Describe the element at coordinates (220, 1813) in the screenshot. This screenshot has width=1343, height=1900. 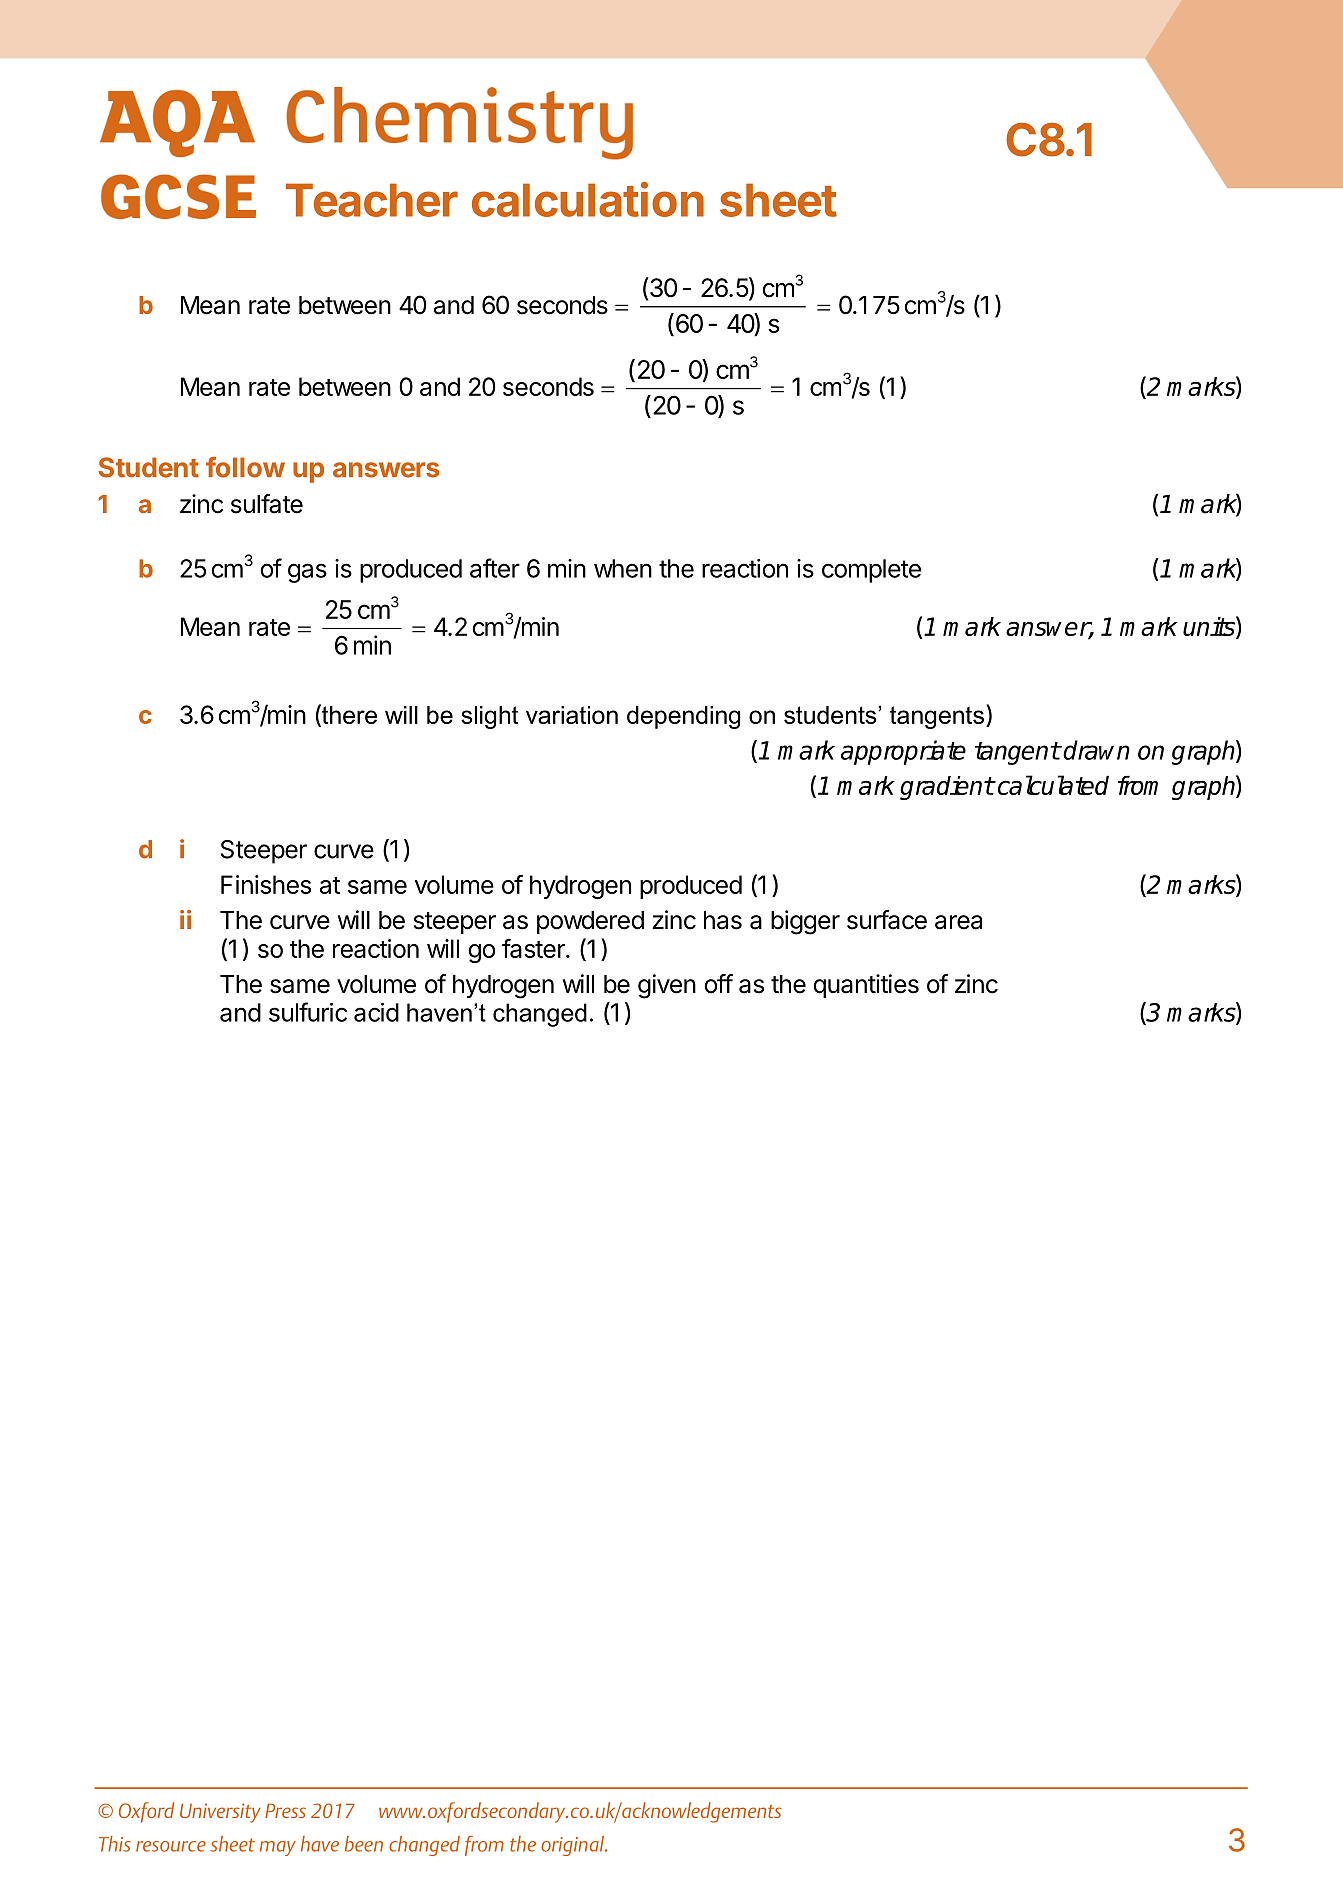
I see `University` at that location.
